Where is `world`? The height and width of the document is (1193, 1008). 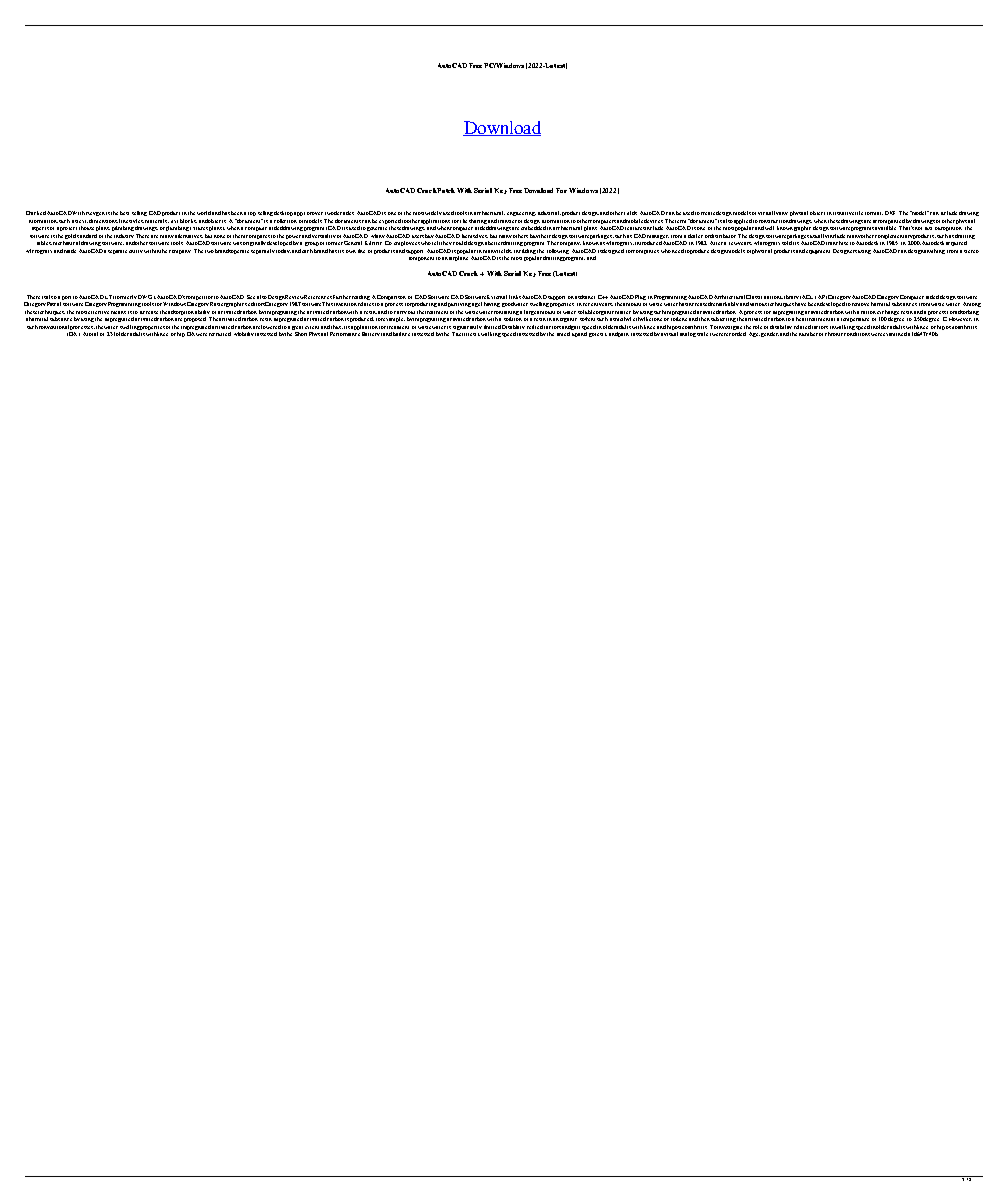 world is located at coordinates (204, 213).
